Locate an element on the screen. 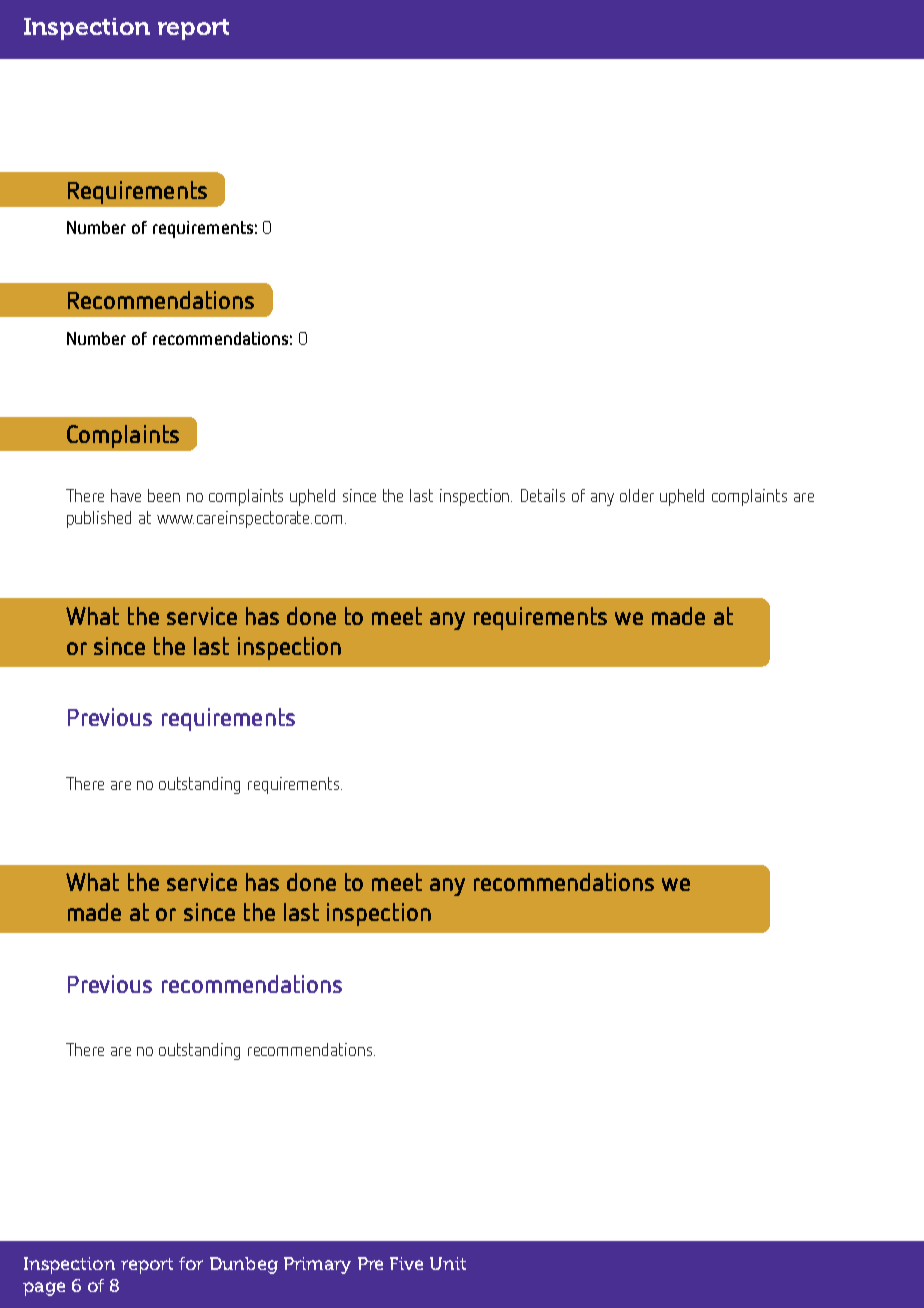 This screenshot has height=1308, width=924. page is located at coordinates (44, 1289).
